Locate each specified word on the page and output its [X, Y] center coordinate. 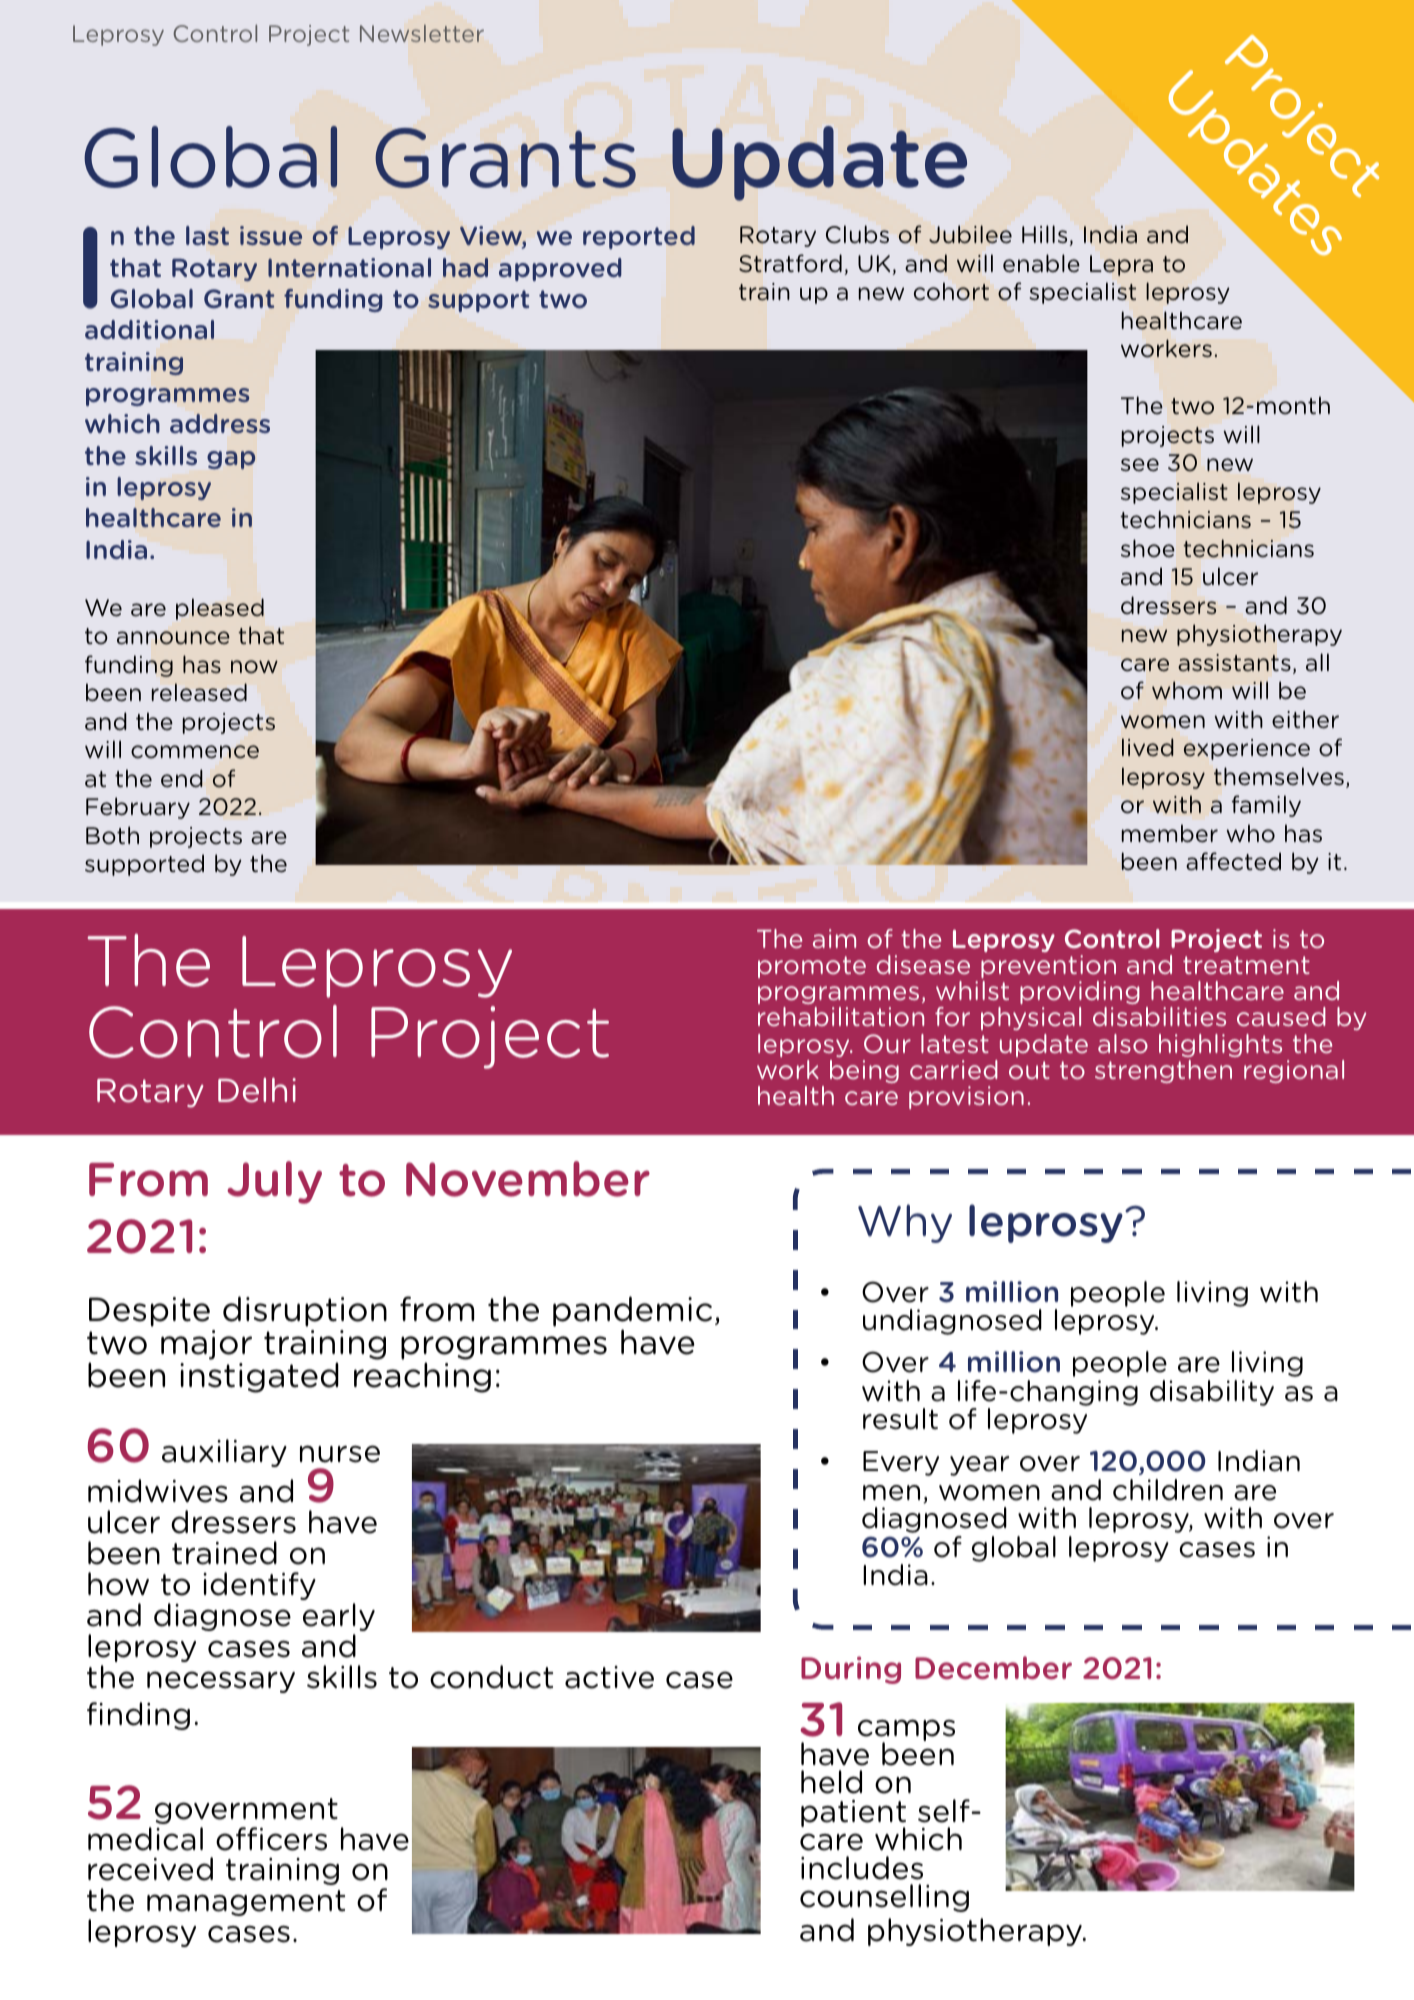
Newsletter [422, 33]
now [254, 667]
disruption [305, 1311]
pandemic [632, 1311]
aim [834, 938]
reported [639, 237]
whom [1187, 690]
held [831, 1782]
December [993, 1668]
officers [271, 1839]
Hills [1044, 234]
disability [1212, 1393]
